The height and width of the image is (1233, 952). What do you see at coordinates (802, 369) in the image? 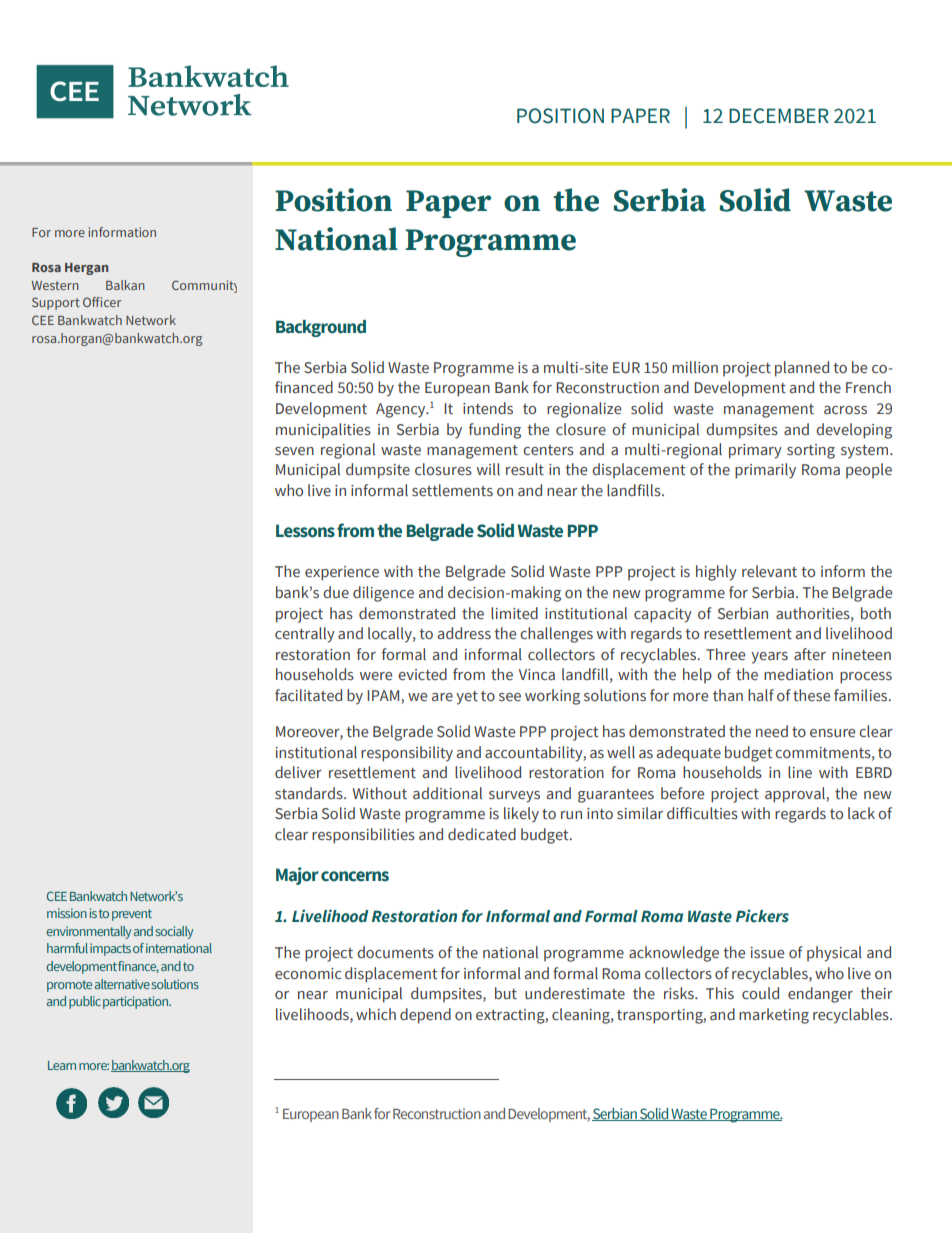
I see `planned` at bounding box center [802, 369].
